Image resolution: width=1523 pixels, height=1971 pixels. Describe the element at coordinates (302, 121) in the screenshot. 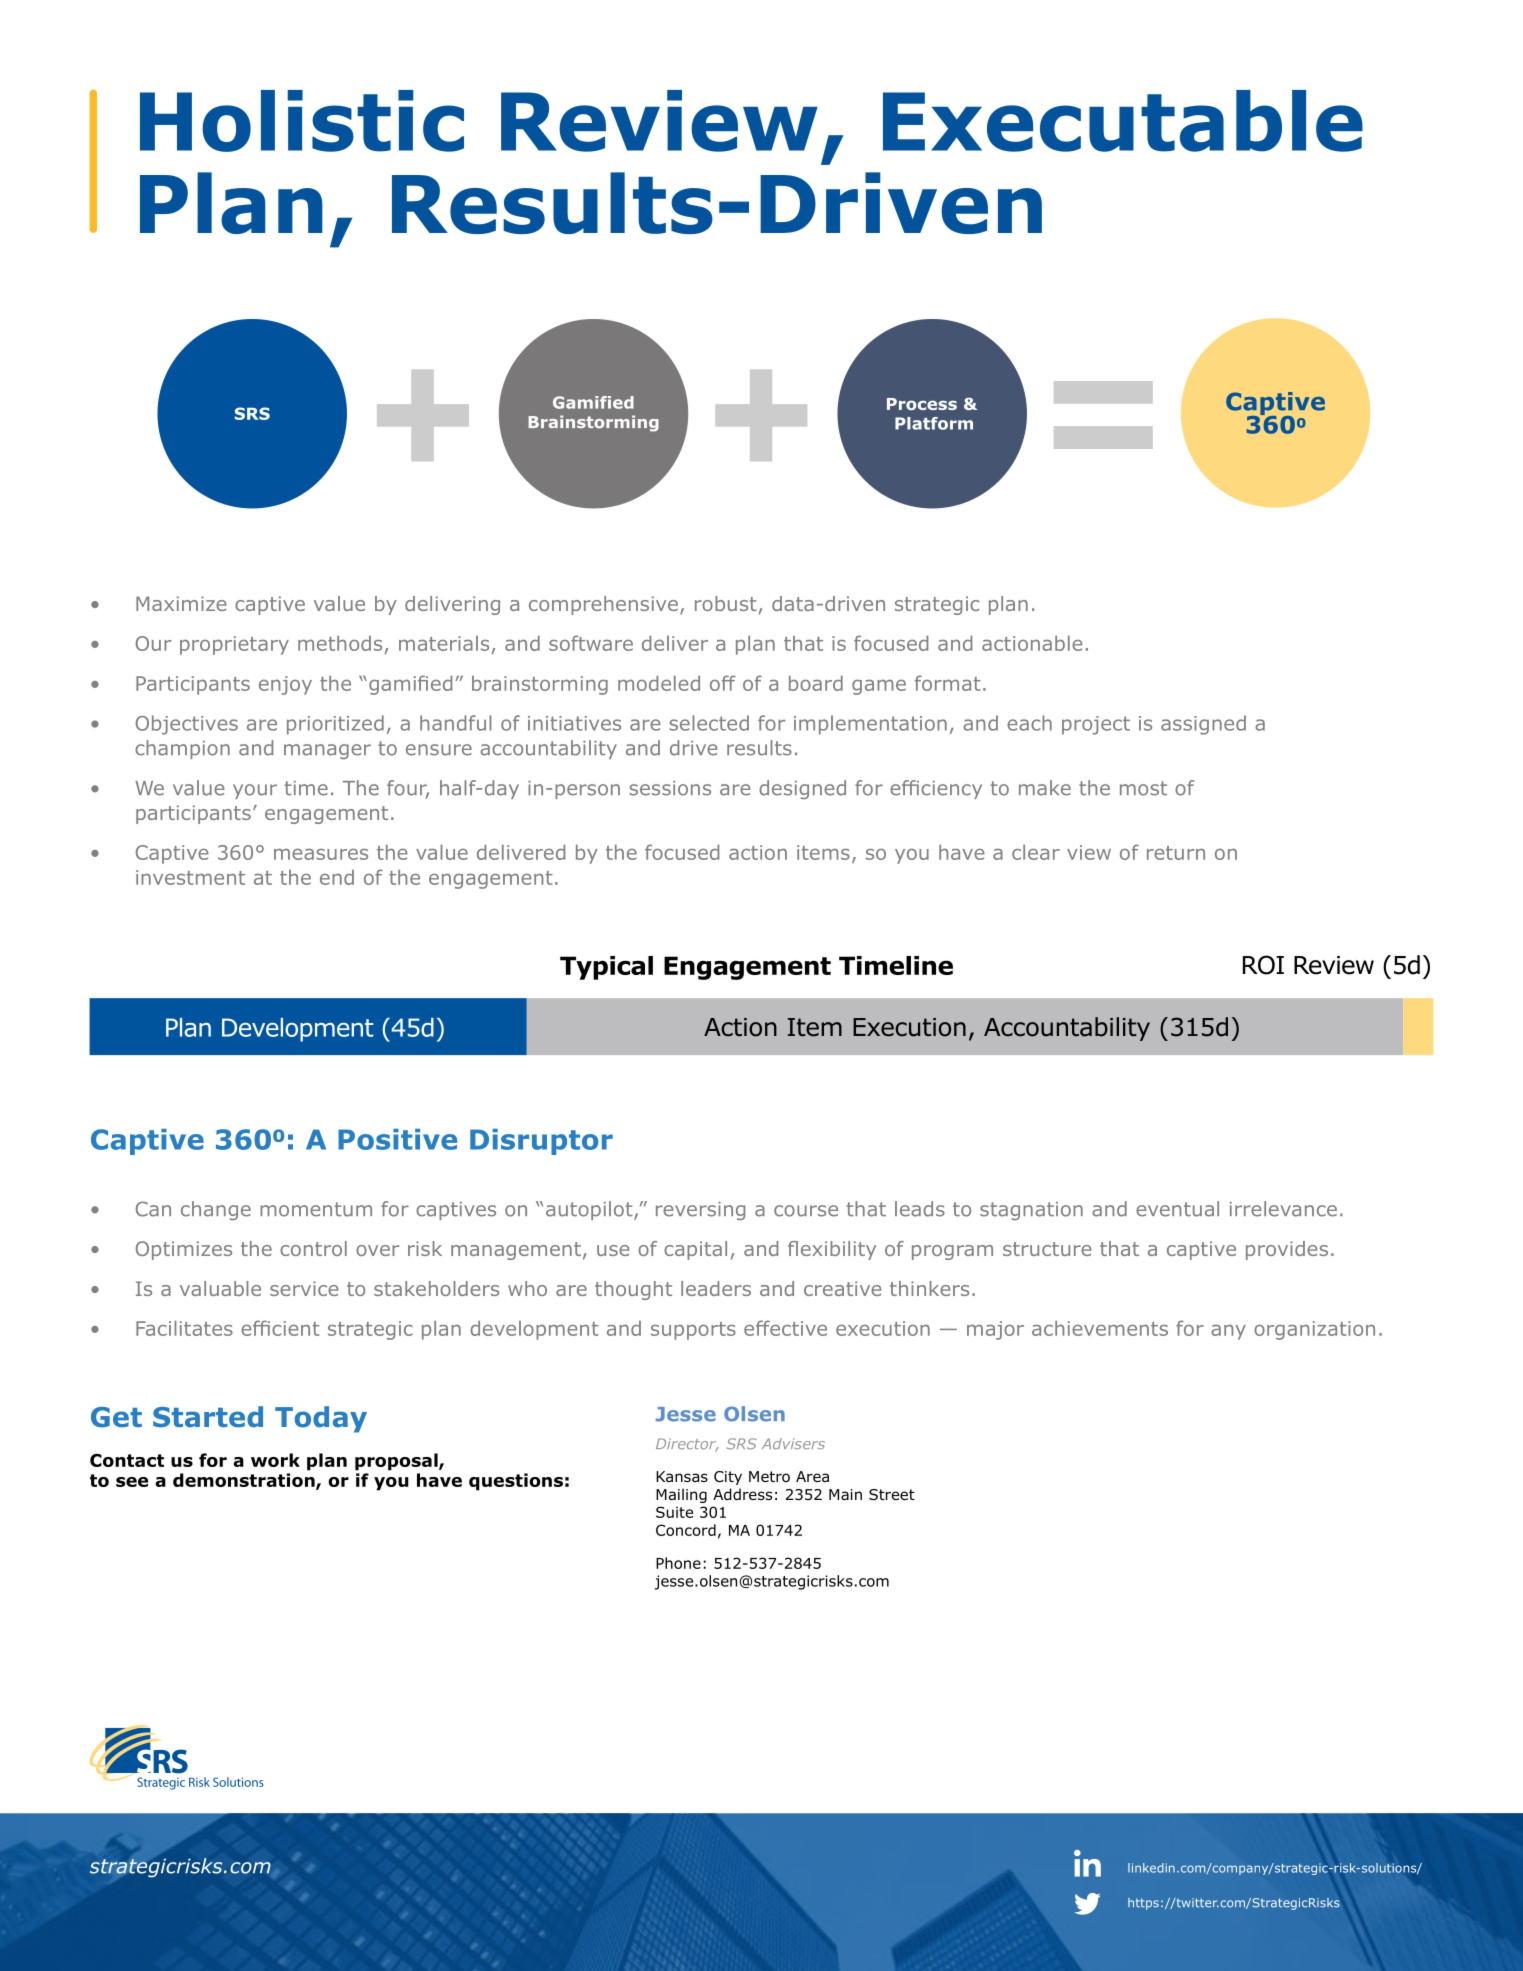

I see `Holistic` at that location.
